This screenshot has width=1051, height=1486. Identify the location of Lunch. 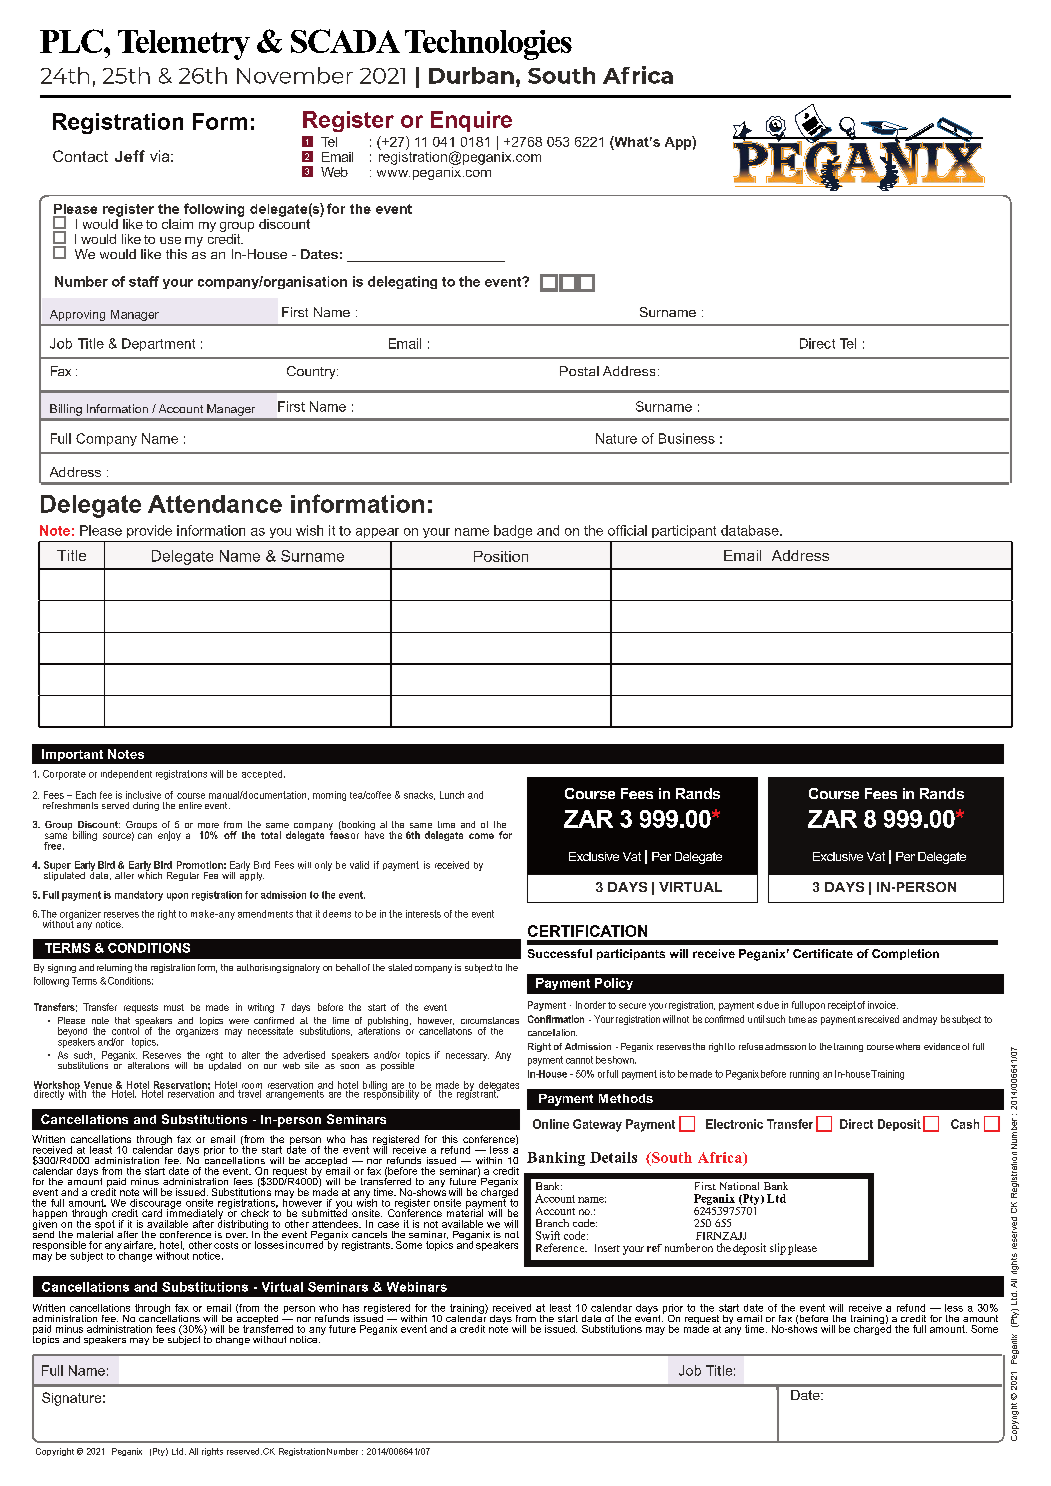
(452, 795).
